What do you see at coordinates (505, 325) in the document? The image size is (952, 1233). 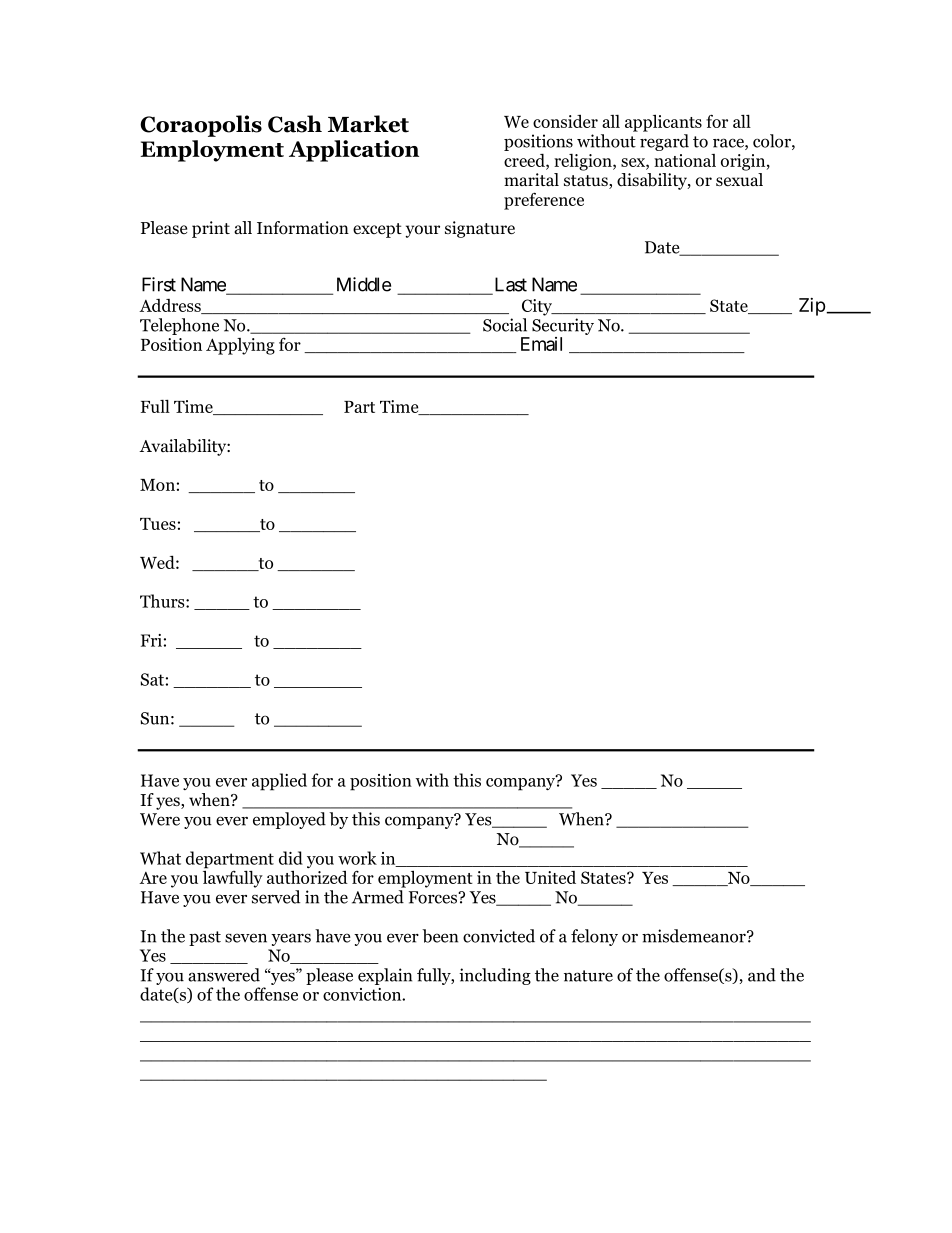 I see `Social` at bounding box center [505, 325].
